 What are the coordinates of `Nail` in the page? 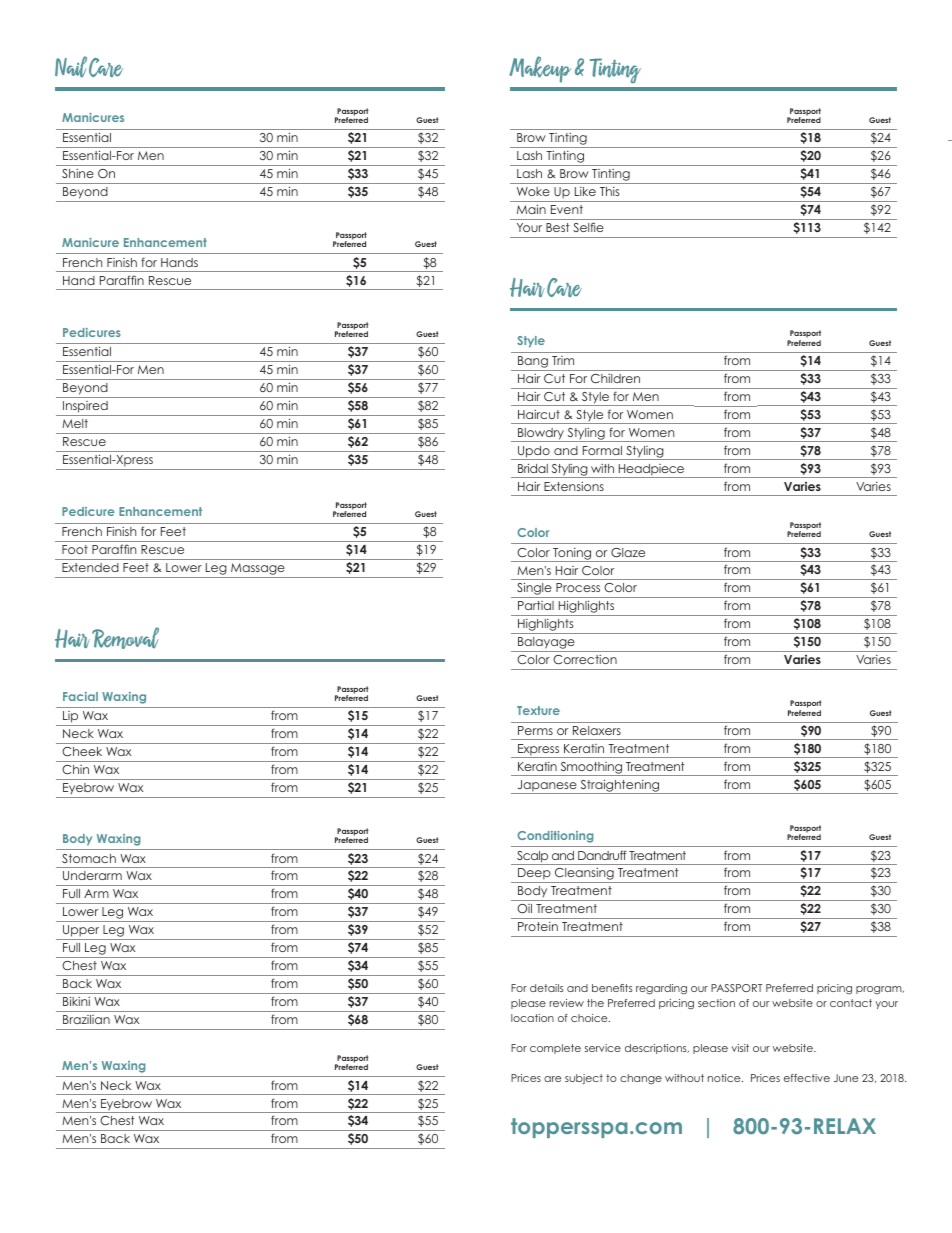 It's located at (71, 66).
